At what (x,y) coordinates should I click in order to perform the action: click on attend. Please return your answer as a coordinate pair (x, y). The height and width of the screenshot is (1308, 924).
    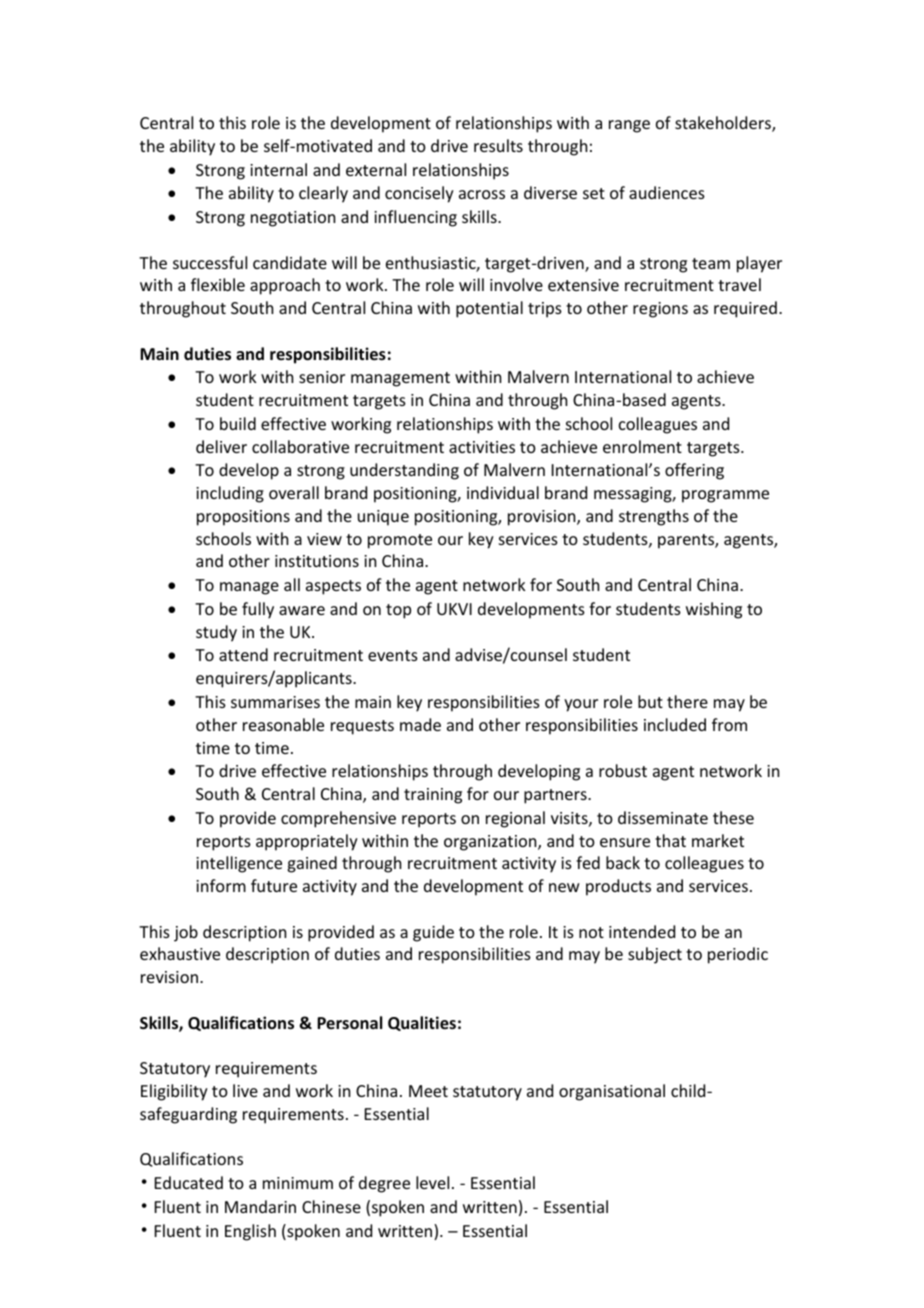
    Looking at the image, I should click on (243, 654).
